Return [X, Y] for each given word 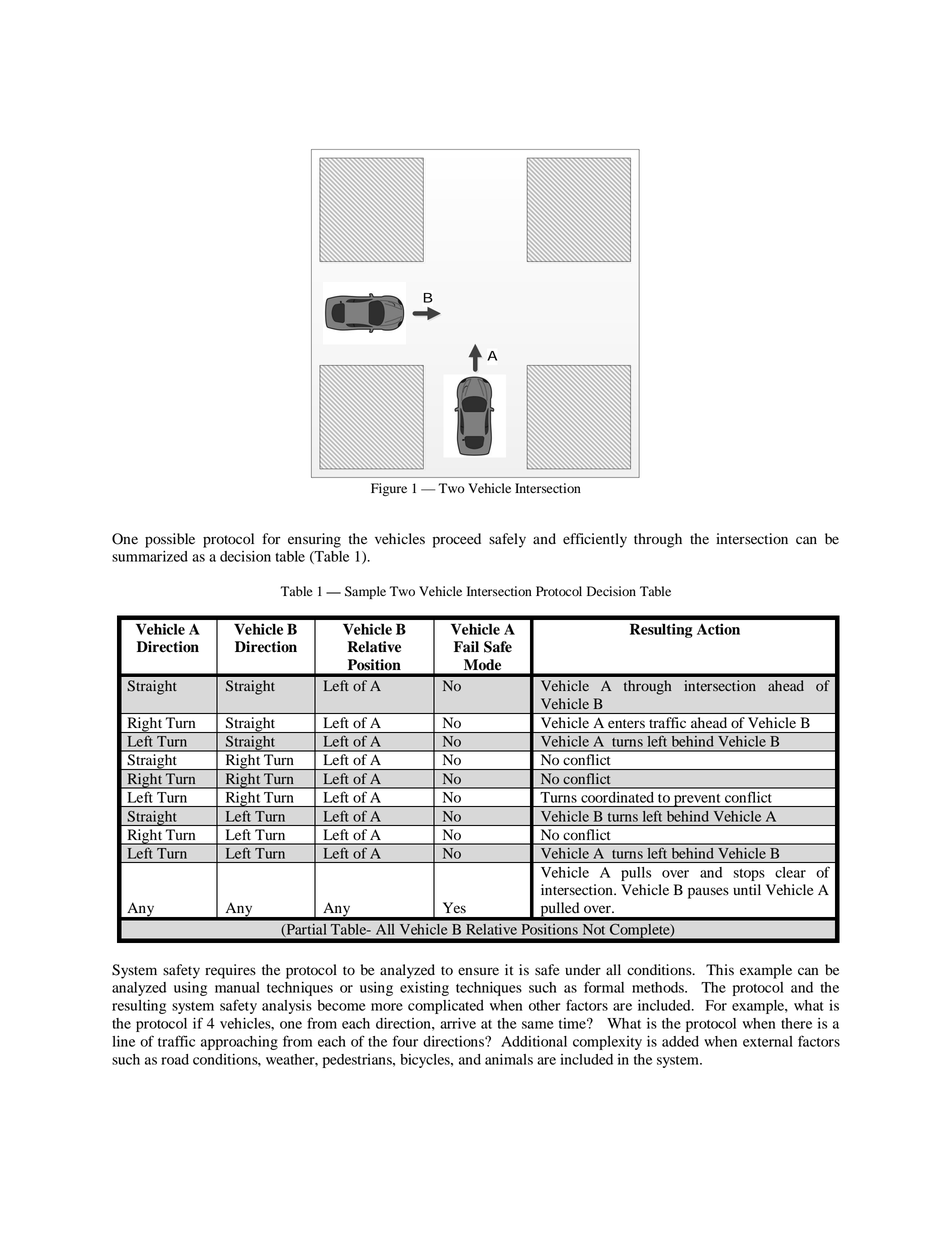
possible [170, 540]
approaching [239, 1043]
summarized [150, 556]
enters [626, 723]
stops [749, 875]
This [720, 969]
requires [230, 971]
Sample [365, 592]
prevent [697, 800]
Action [718, 629]
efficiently [595, 540]
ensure [478, 971]
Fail [466, 647]
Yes [454, 907]
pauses [708, 893]
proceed [457, 540]
